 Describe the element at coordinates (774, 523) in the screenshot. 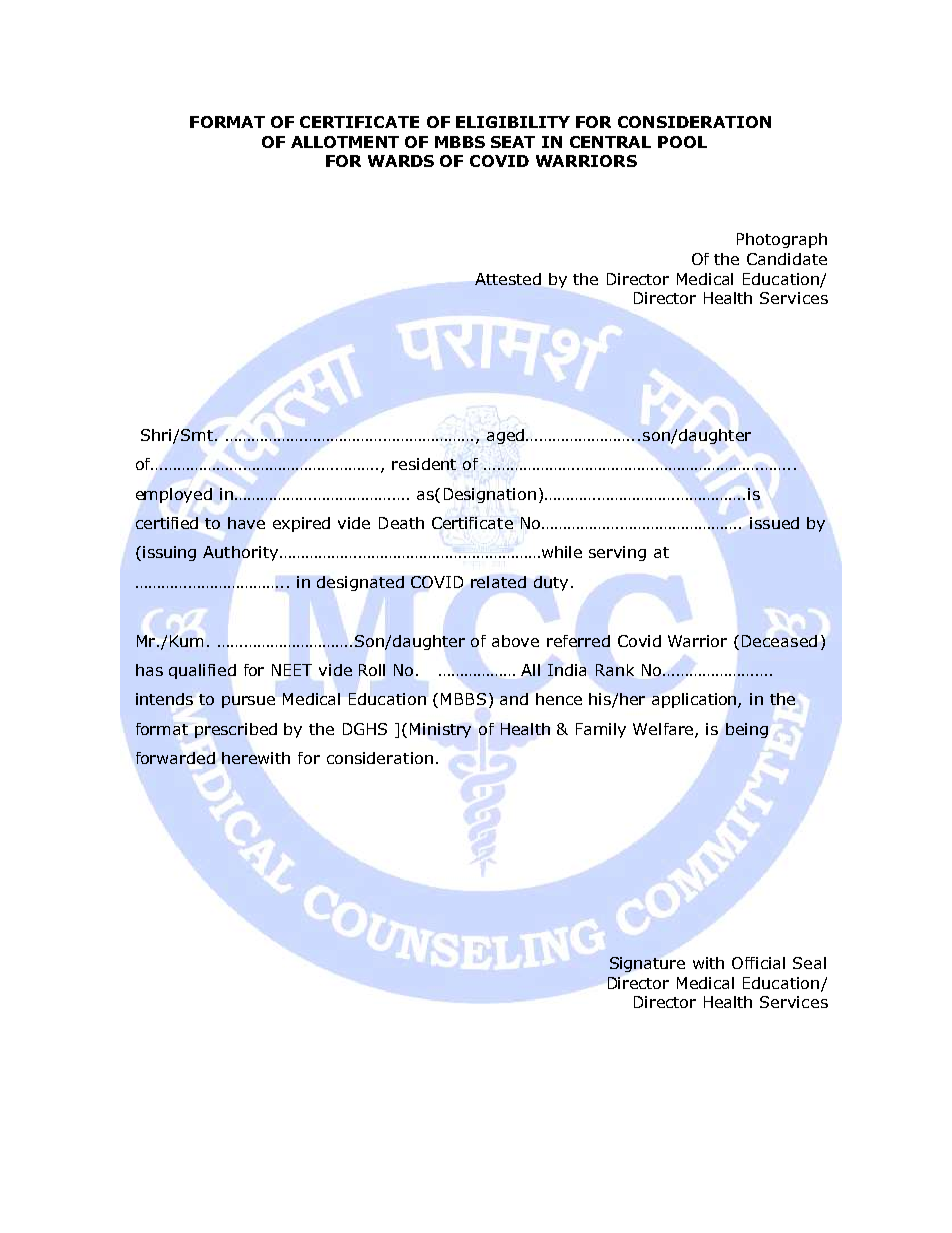

I see `issued` at that location.
